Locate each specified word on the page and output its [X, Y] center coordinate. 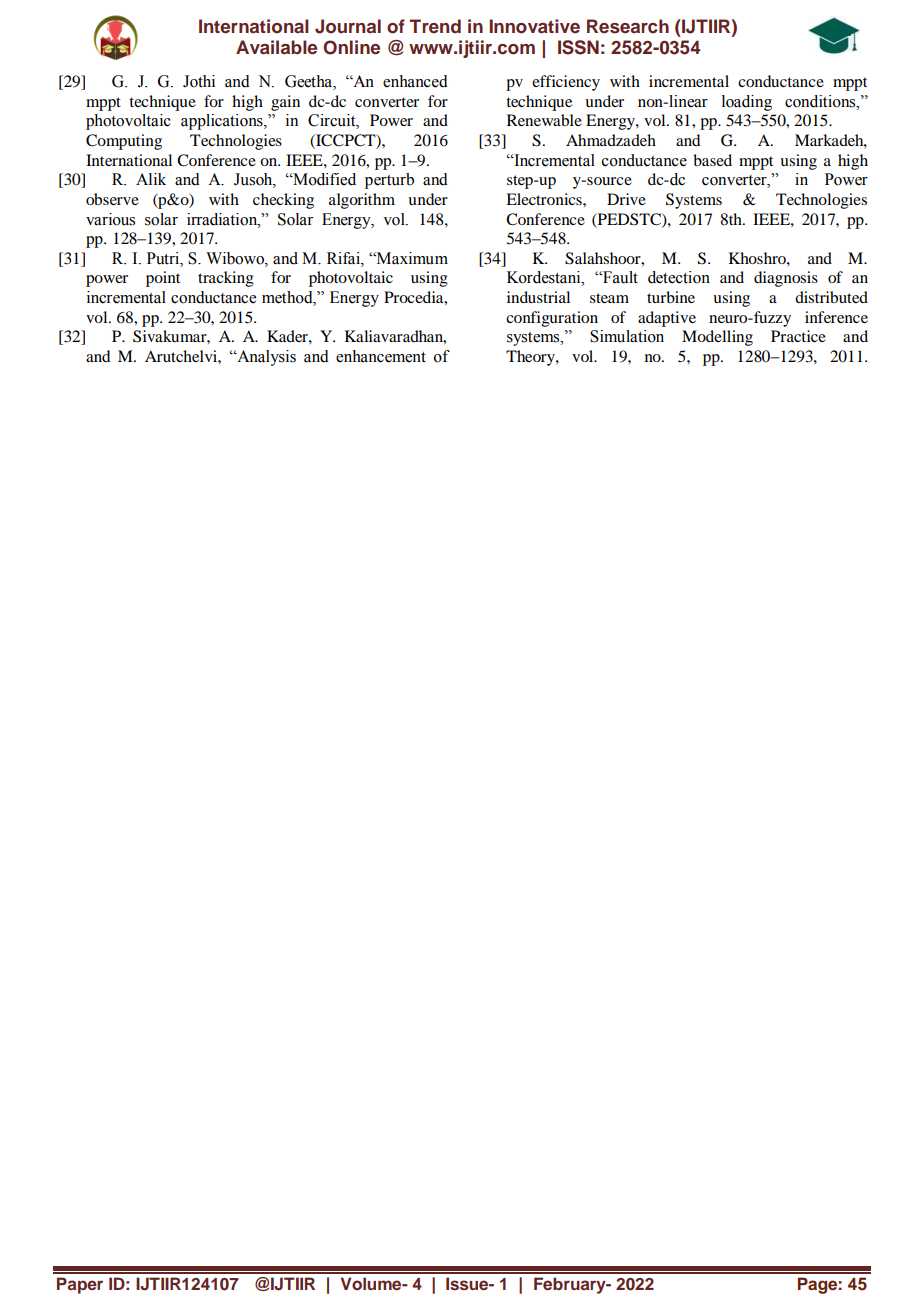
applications [223, 122]
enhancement [381, 356]
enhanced [415, 81]
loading [747, 103]
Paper [80, 1285]
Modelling [717, 338]
